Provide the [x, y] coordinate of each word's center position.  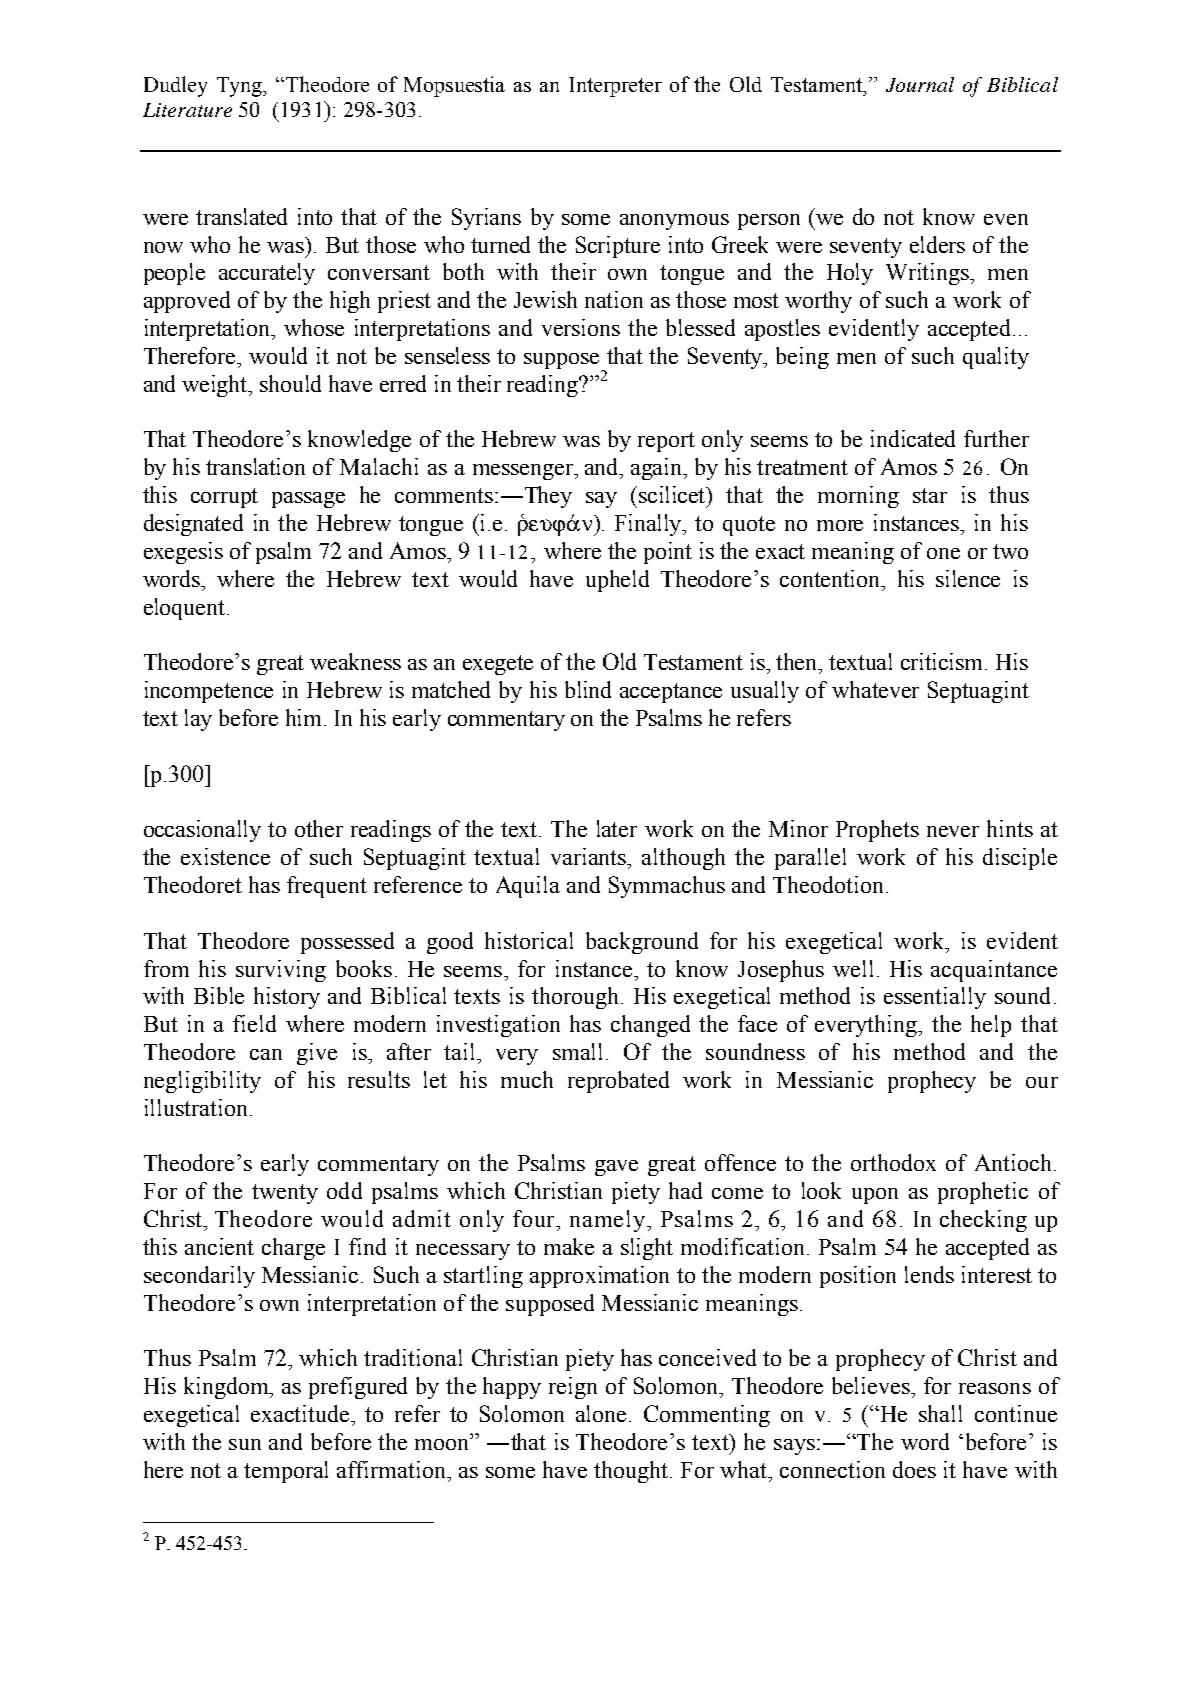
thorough [577, 998]
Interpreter [615, 87]
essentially [935, 998]
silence [968, 578]
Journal [920, 84]
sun [245, 1444]
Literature [187, 110]
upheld [617, 581]
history [287, 998]
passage [308, 500]
